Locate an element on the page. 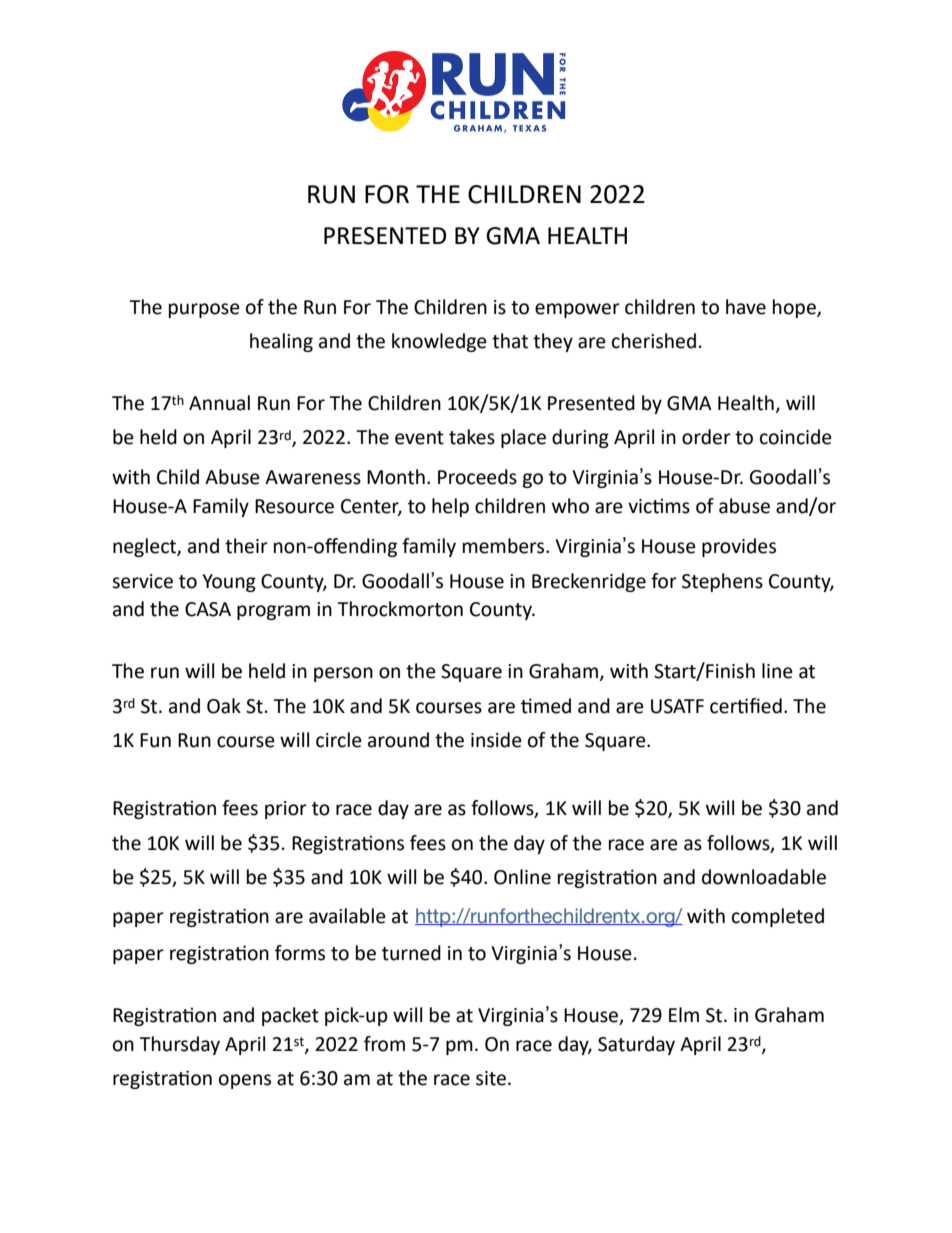 The height and width of the document is (1233, 952). purpose is located at coordinates (204, 310).
